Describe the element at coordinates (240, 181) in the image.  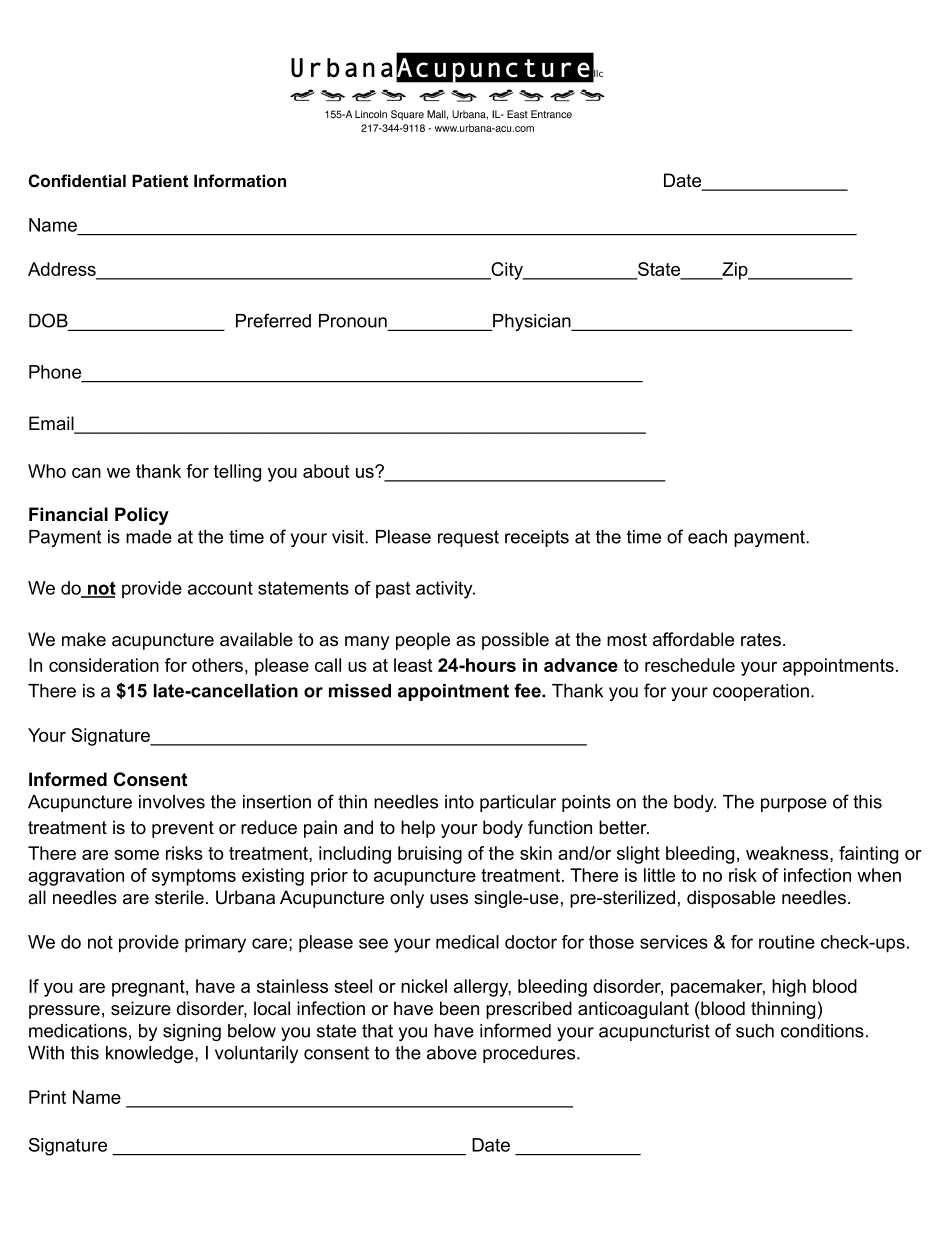
I see `Information` at that location.
